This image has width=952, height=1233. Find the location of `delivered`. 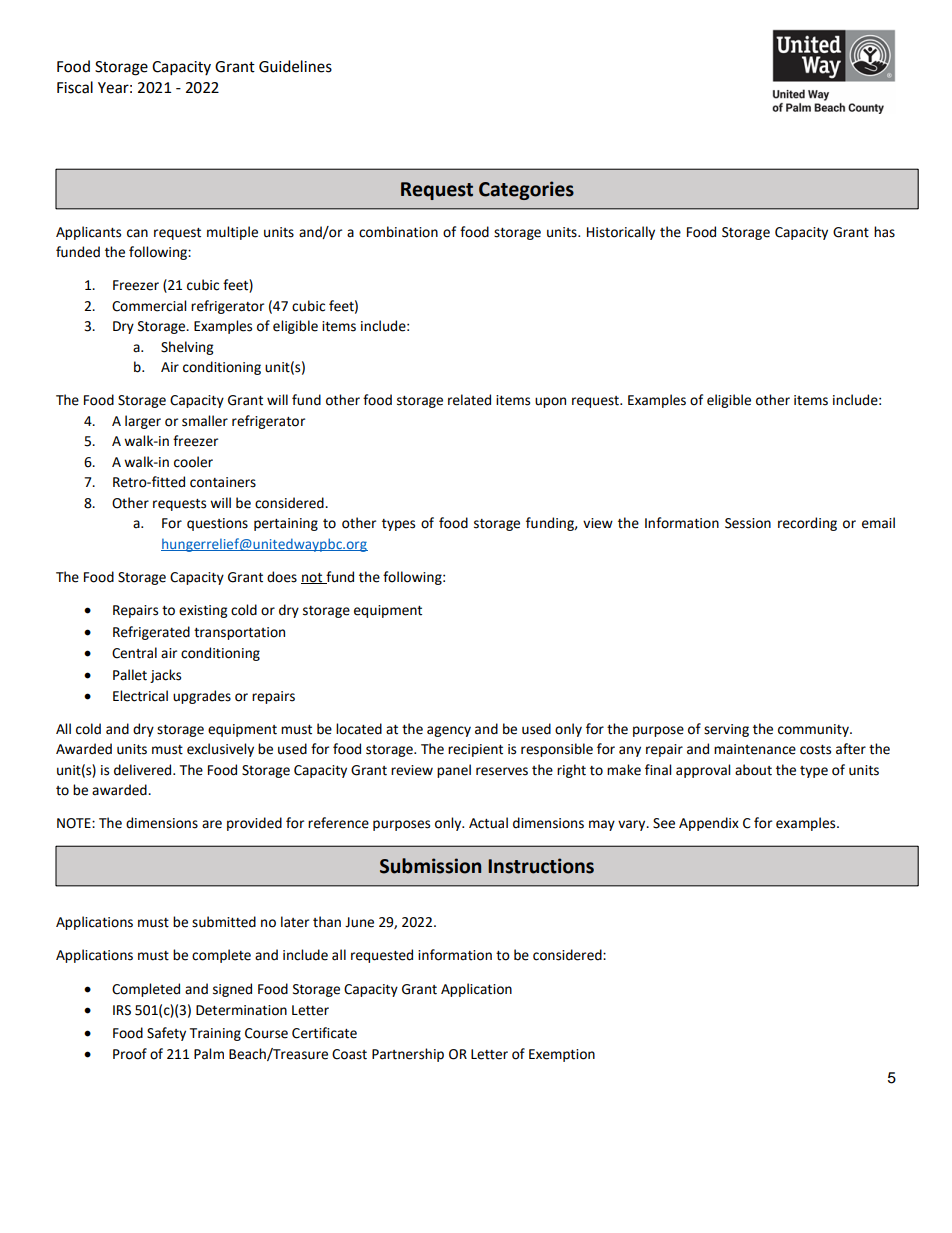

delivered is located at coordinates (144, 770).
